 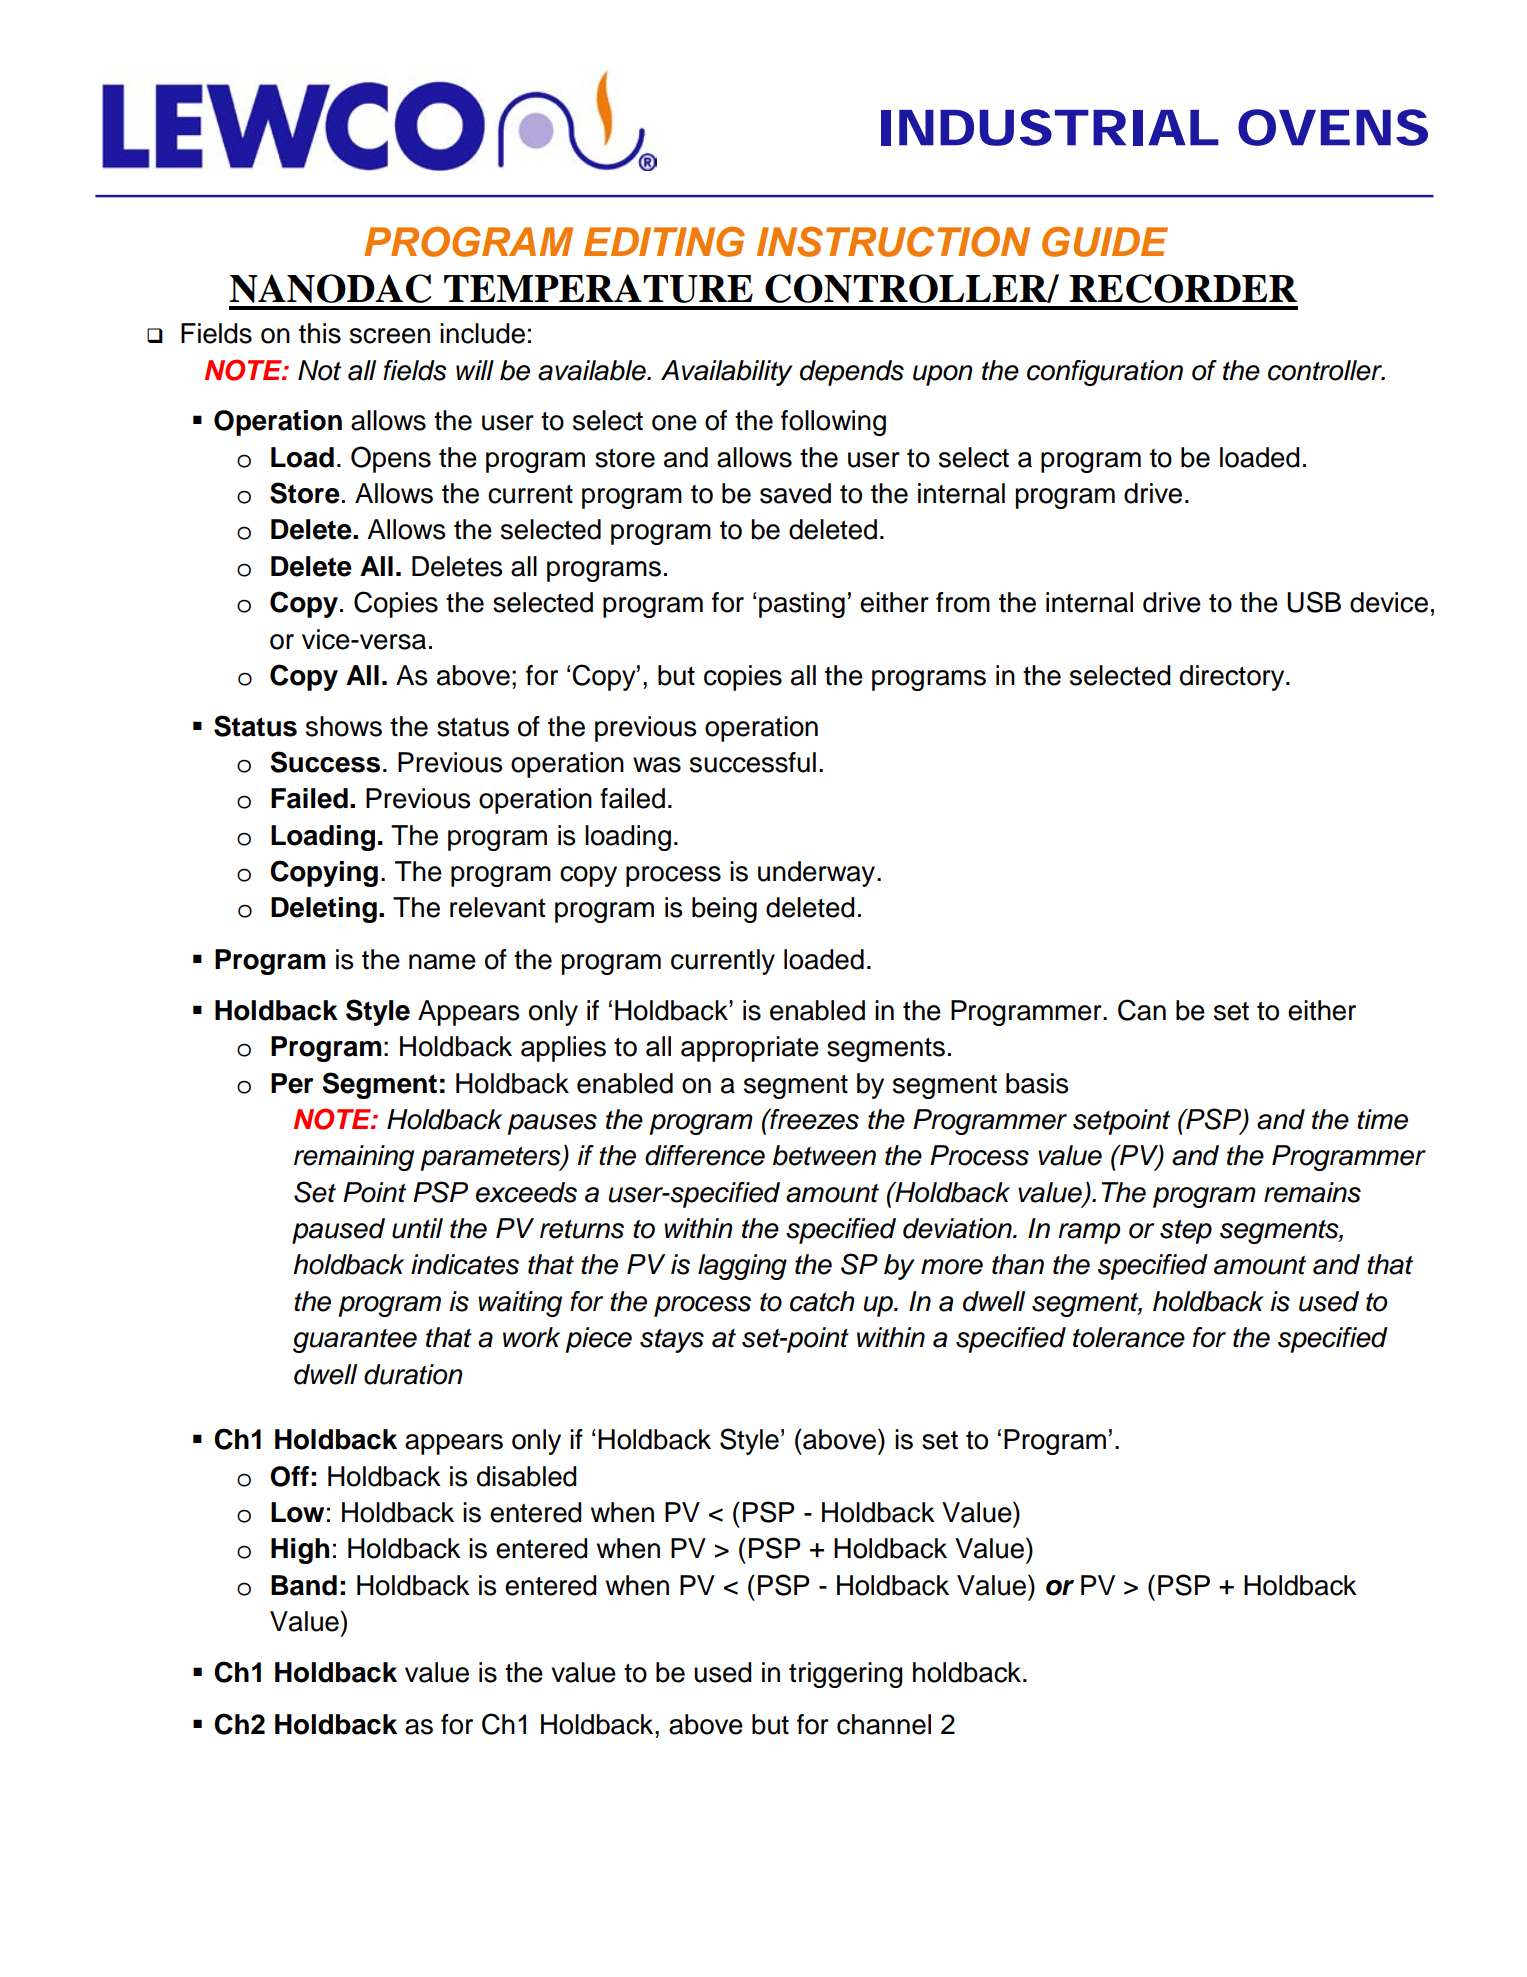 I want to click on catch, so click(x=822, y=1301).
